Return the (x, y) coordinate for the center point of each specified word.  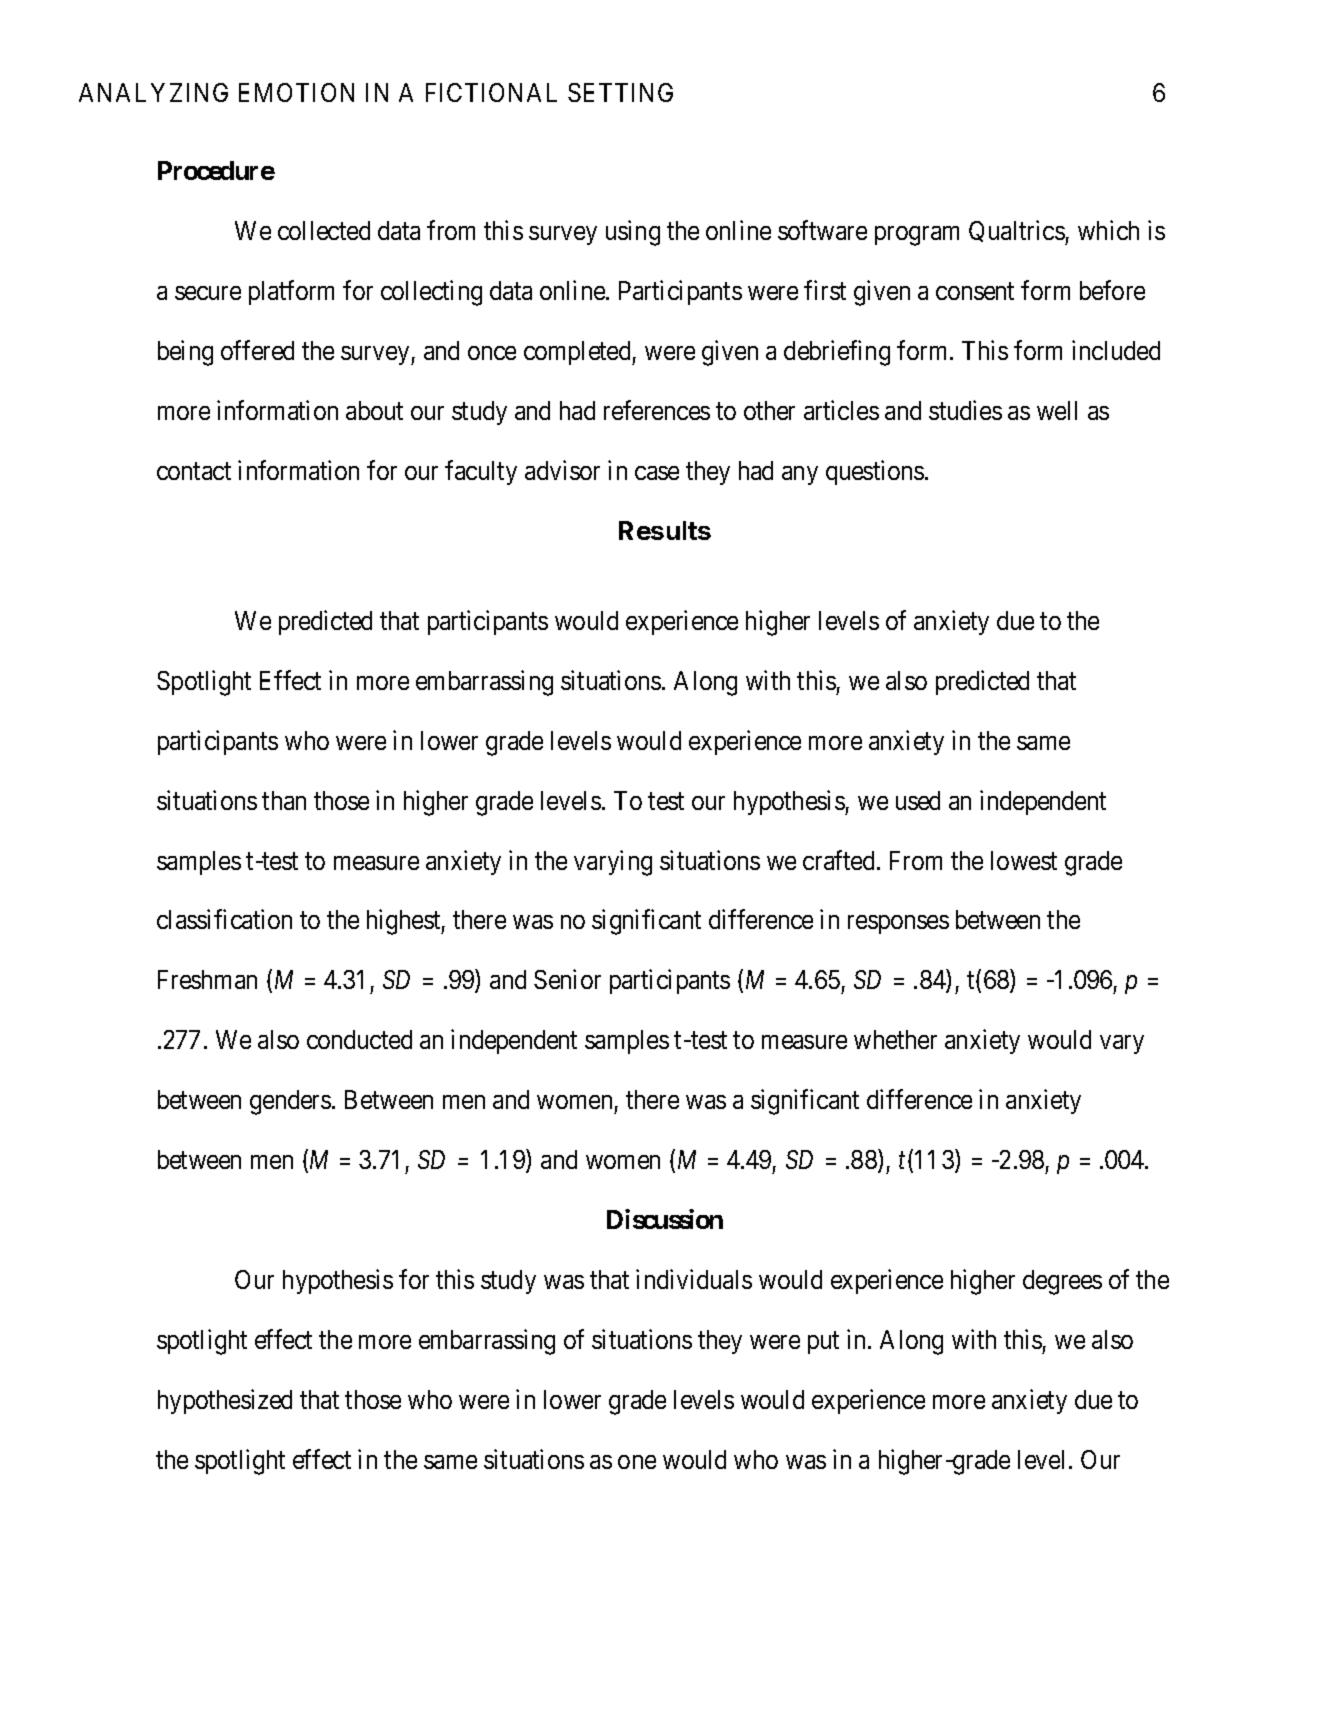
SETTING (620, 92)
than (284, 800)
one (637, 1462)
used (918, 800)
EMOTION (296, 92)
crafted (838, 860)
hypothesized (225, 1401)
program (917, 236)
